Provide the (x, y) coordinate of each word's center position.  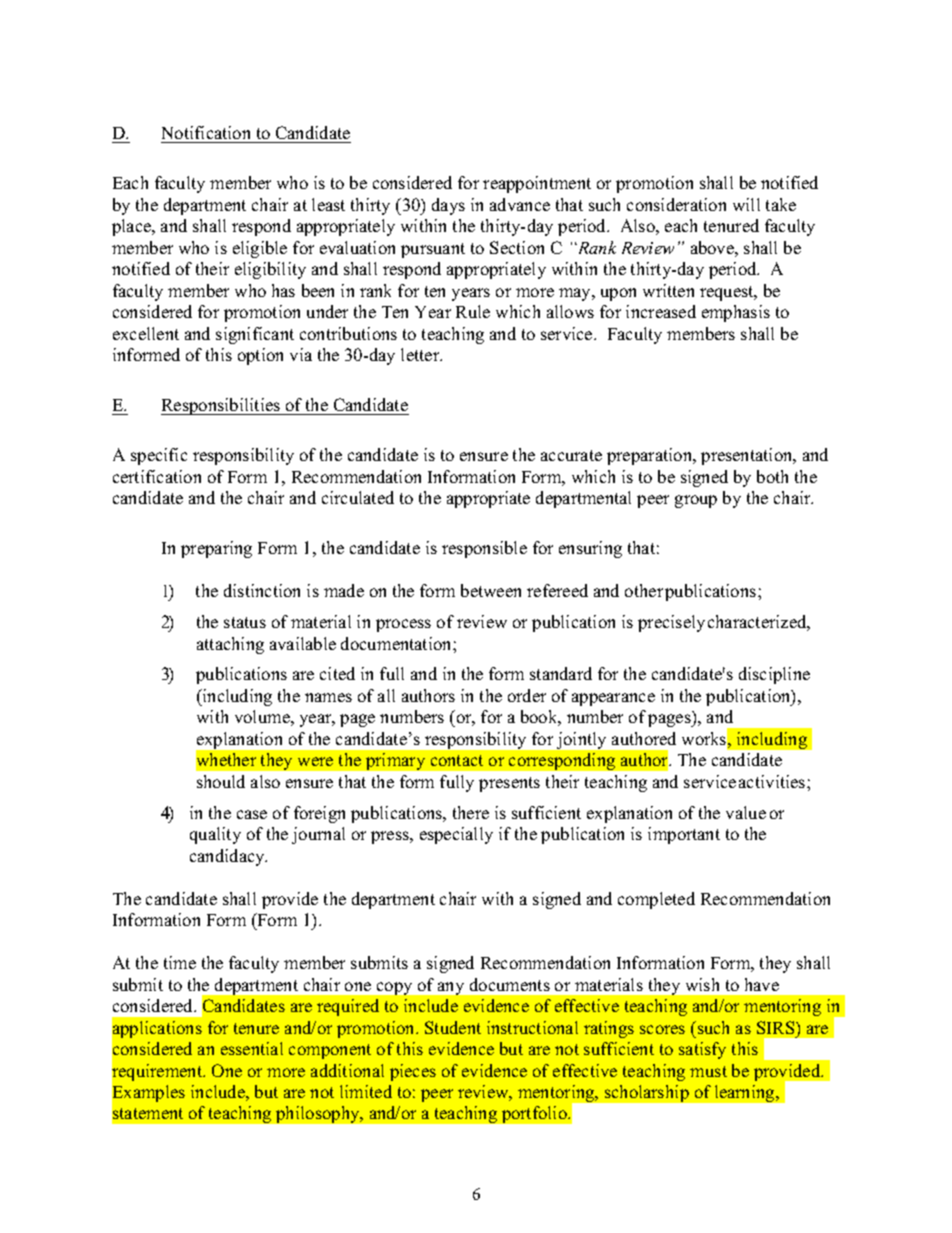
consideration (676, 204)
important (684, 835)
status (245, 622)
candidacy (228, 857)
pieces (413, 1072)
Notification (206, 132)
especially (456, 835)
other (644, 590)
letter (421, 354)
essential (252, 1048)
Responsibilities (222, 406)
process (403, 625)
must (708, 1071)
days (448, 206)
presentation (748, 456)
